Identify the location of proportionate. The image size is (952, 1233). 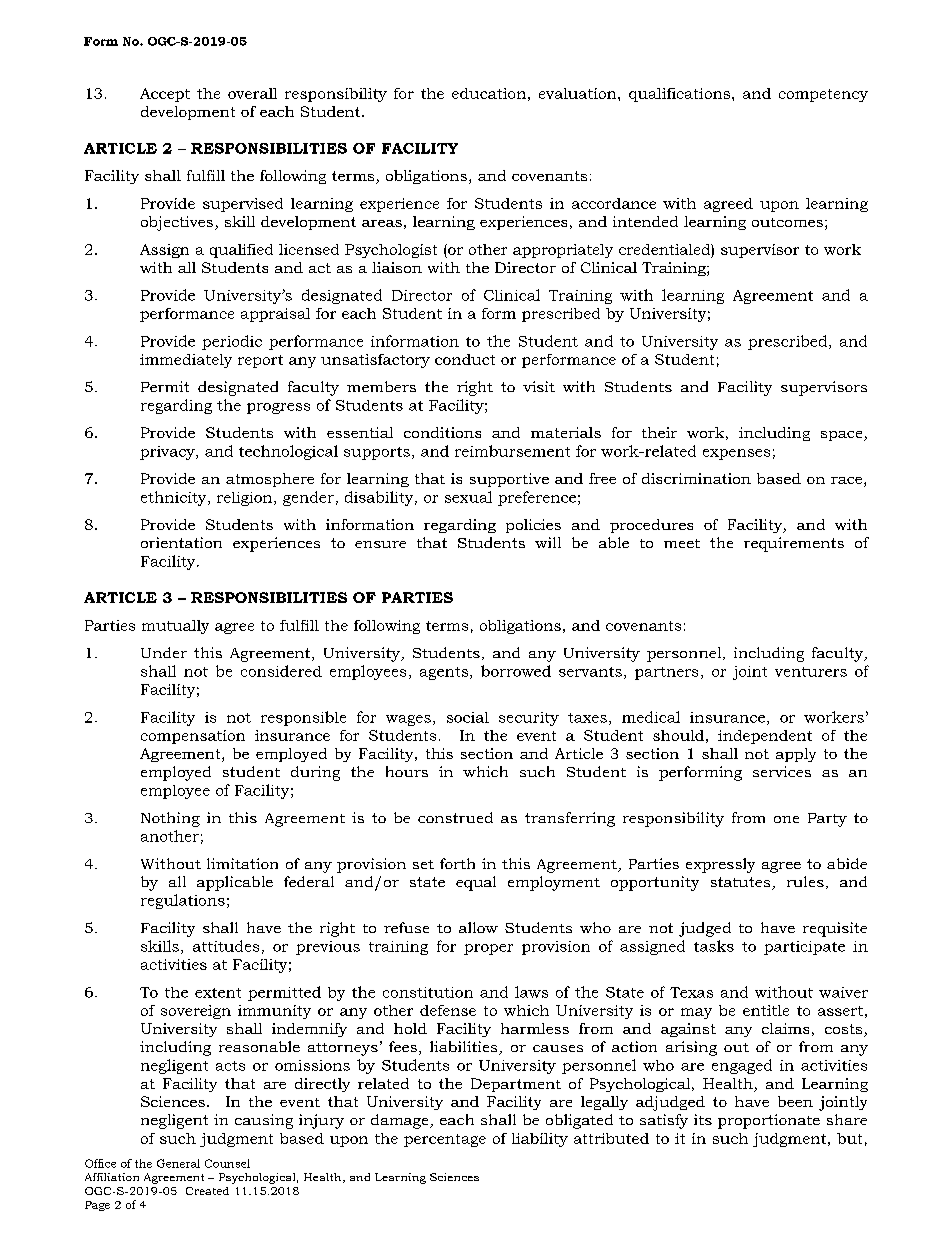
(769, 1121).
